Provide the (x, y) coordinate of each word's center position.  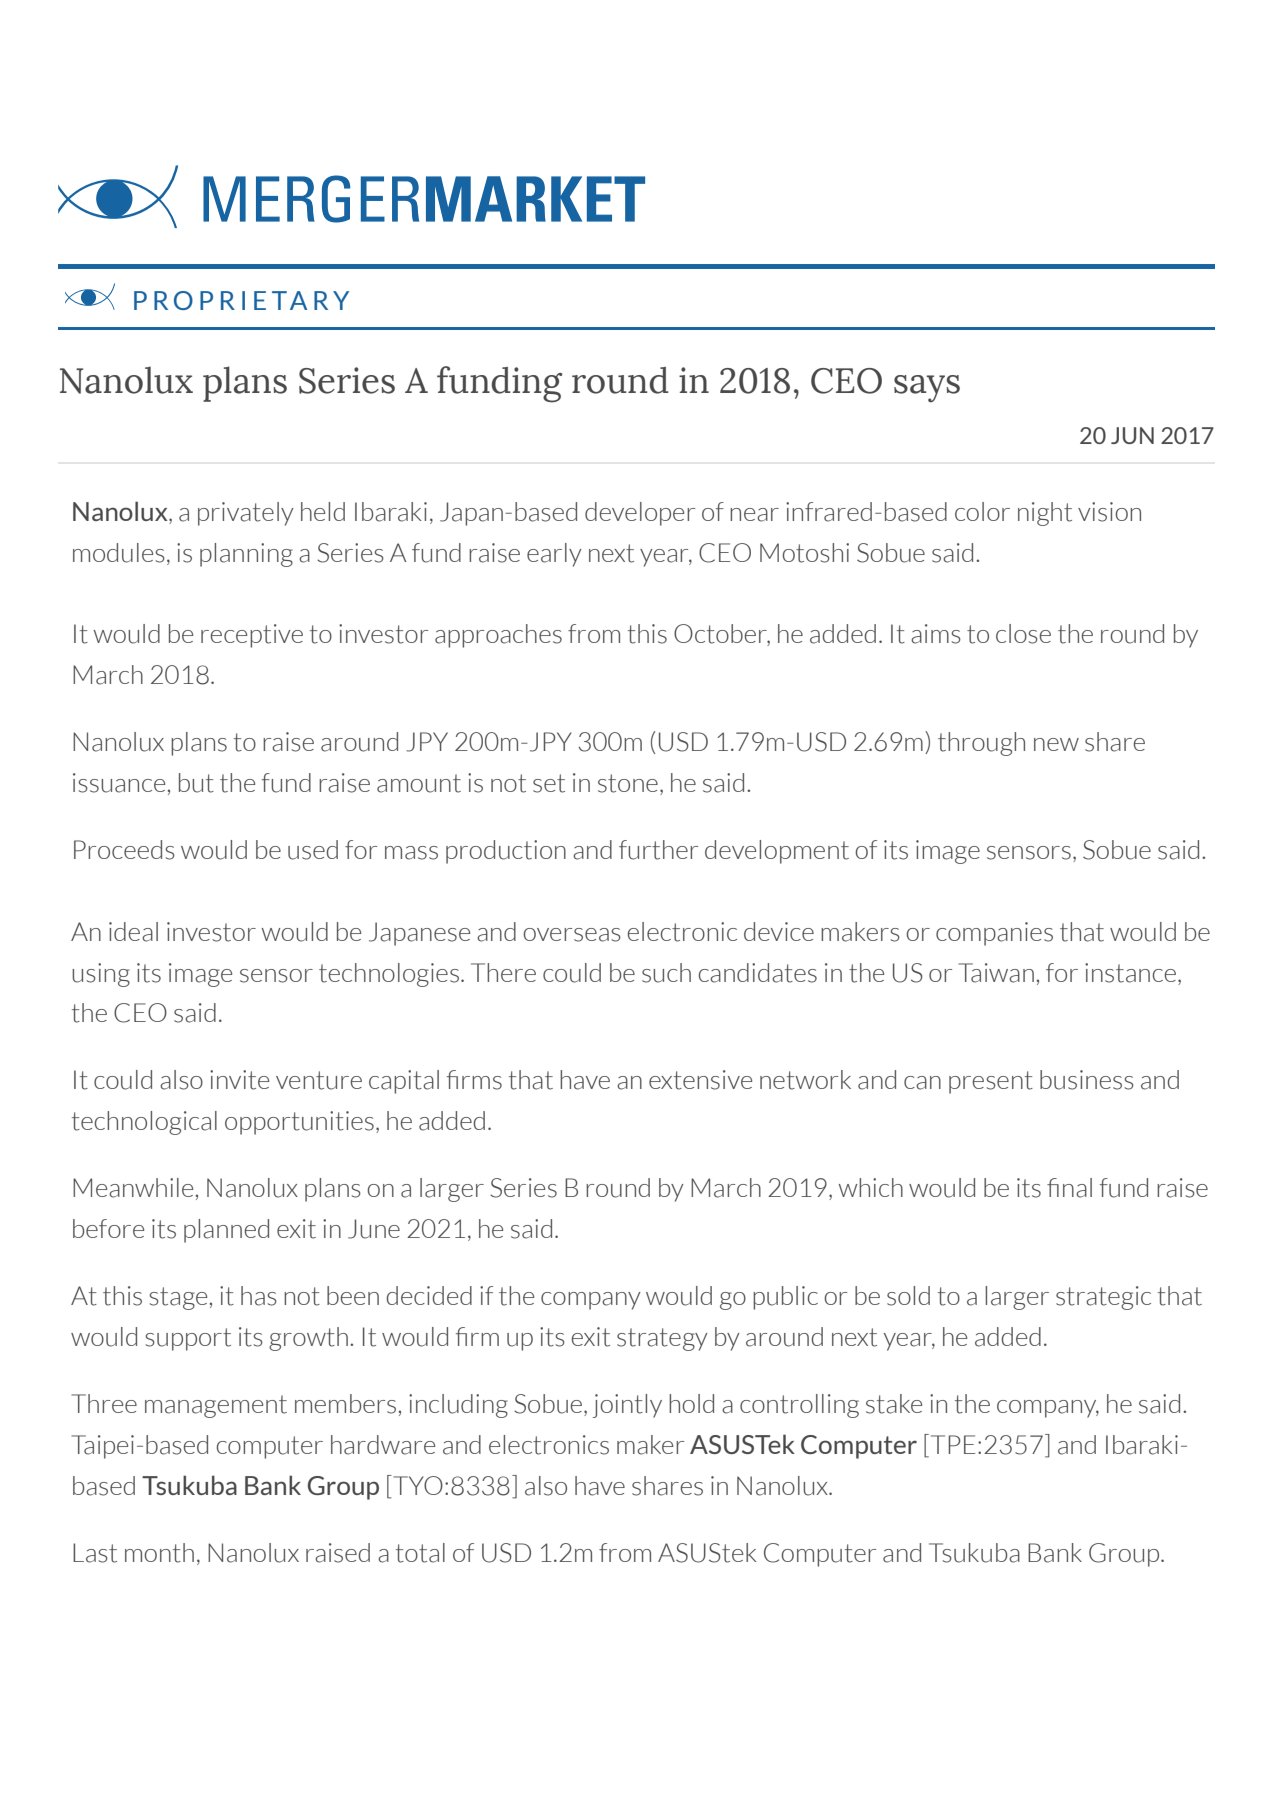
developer (640, 514)
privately (246, 514)
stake (894, 1404)
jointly (627, 1406)
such (666, 973)
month (159, 1553)
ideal (133, 932)
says (927, 389)
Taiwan (996, 973)
